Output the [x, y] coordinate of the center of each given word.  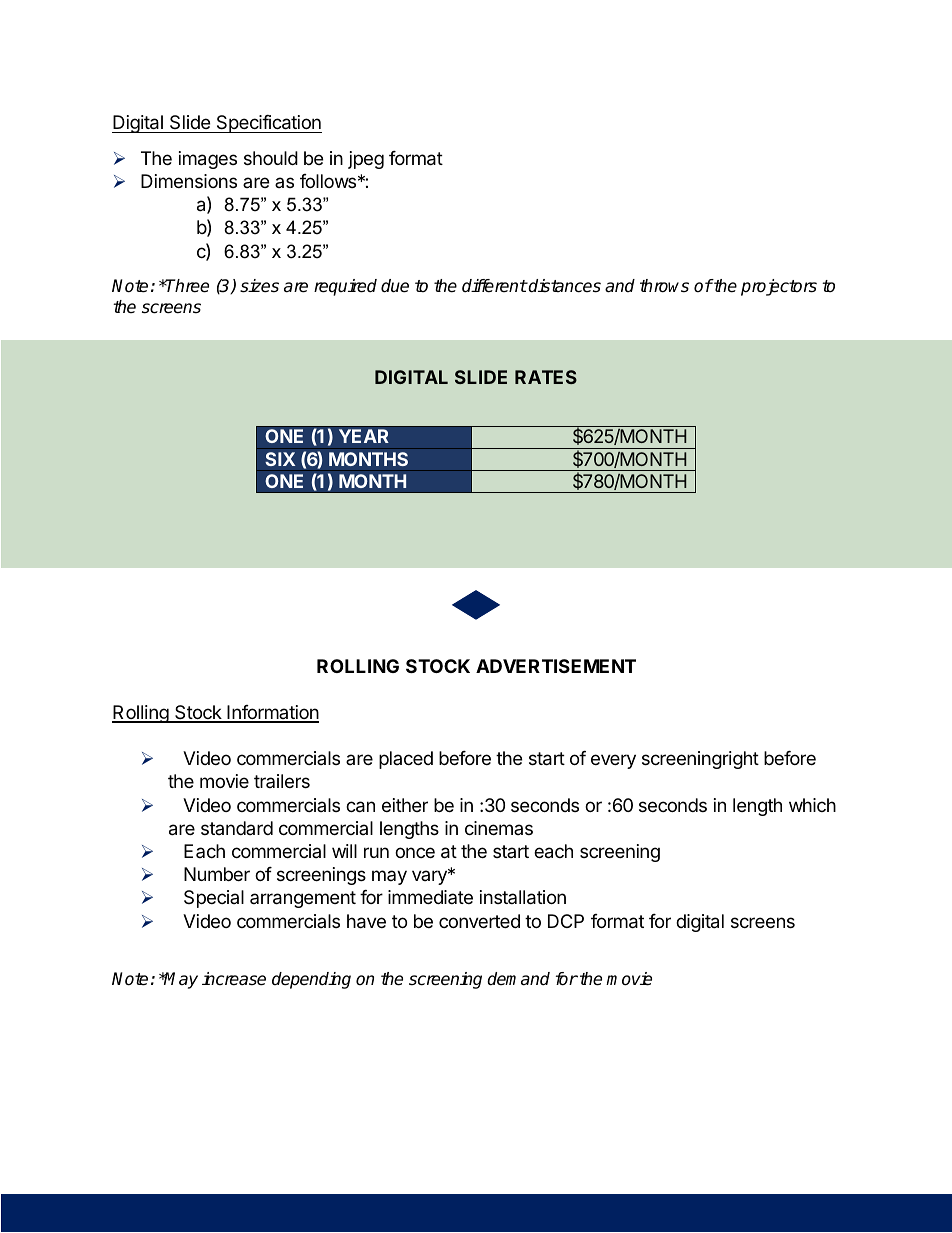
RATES [546, 377]
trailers [282, 781]
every [613, 761]
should [271, 158]
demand [518, 979]
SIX [280, 459]
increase [234, 979]
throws [664, 286]
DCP [566, 921]
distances [564, 286]
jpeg [366, 160]
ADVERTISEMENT [556, 666]
